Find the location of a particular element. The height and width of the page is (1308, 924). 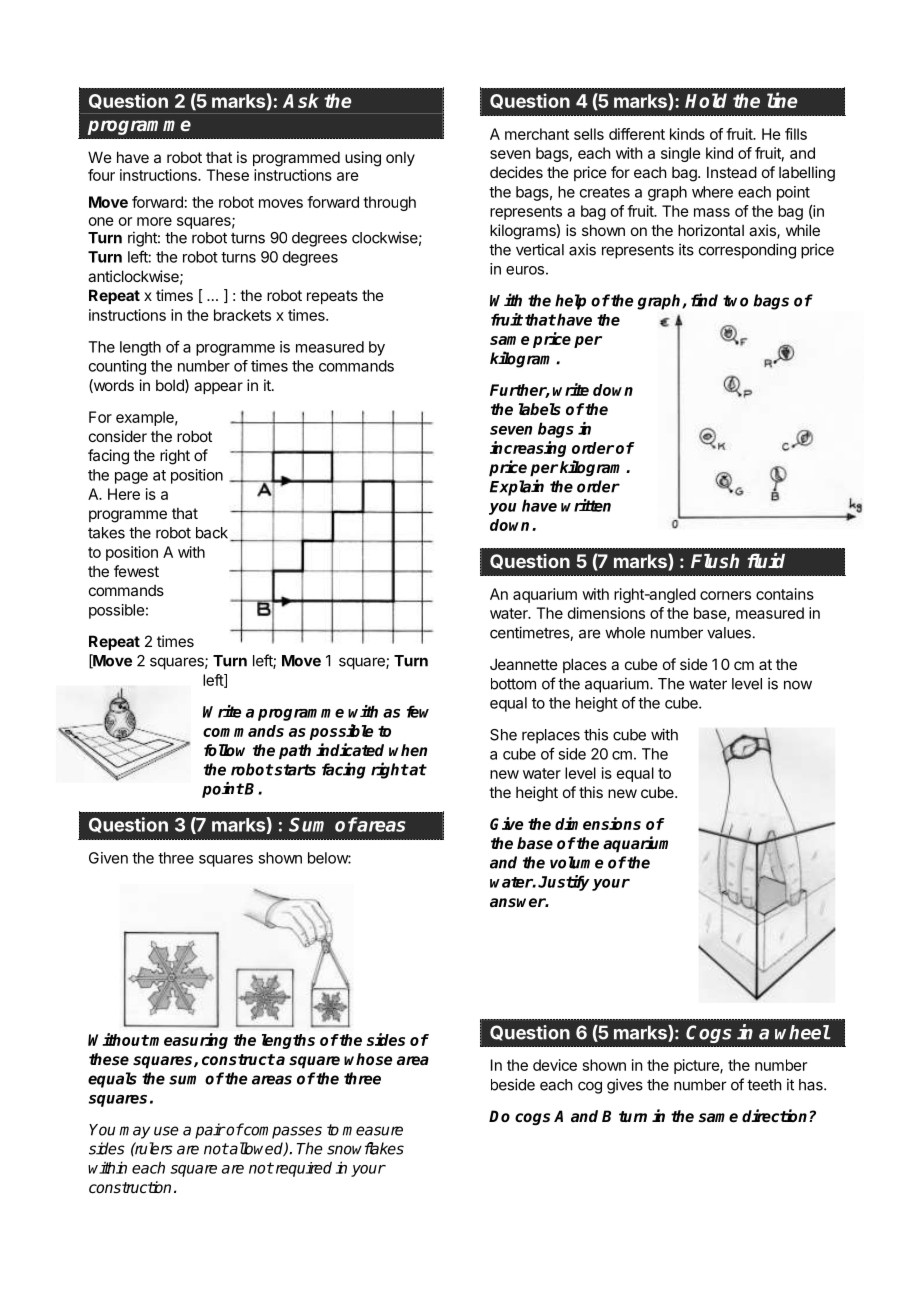

two is located at coordinates (735, 301).
